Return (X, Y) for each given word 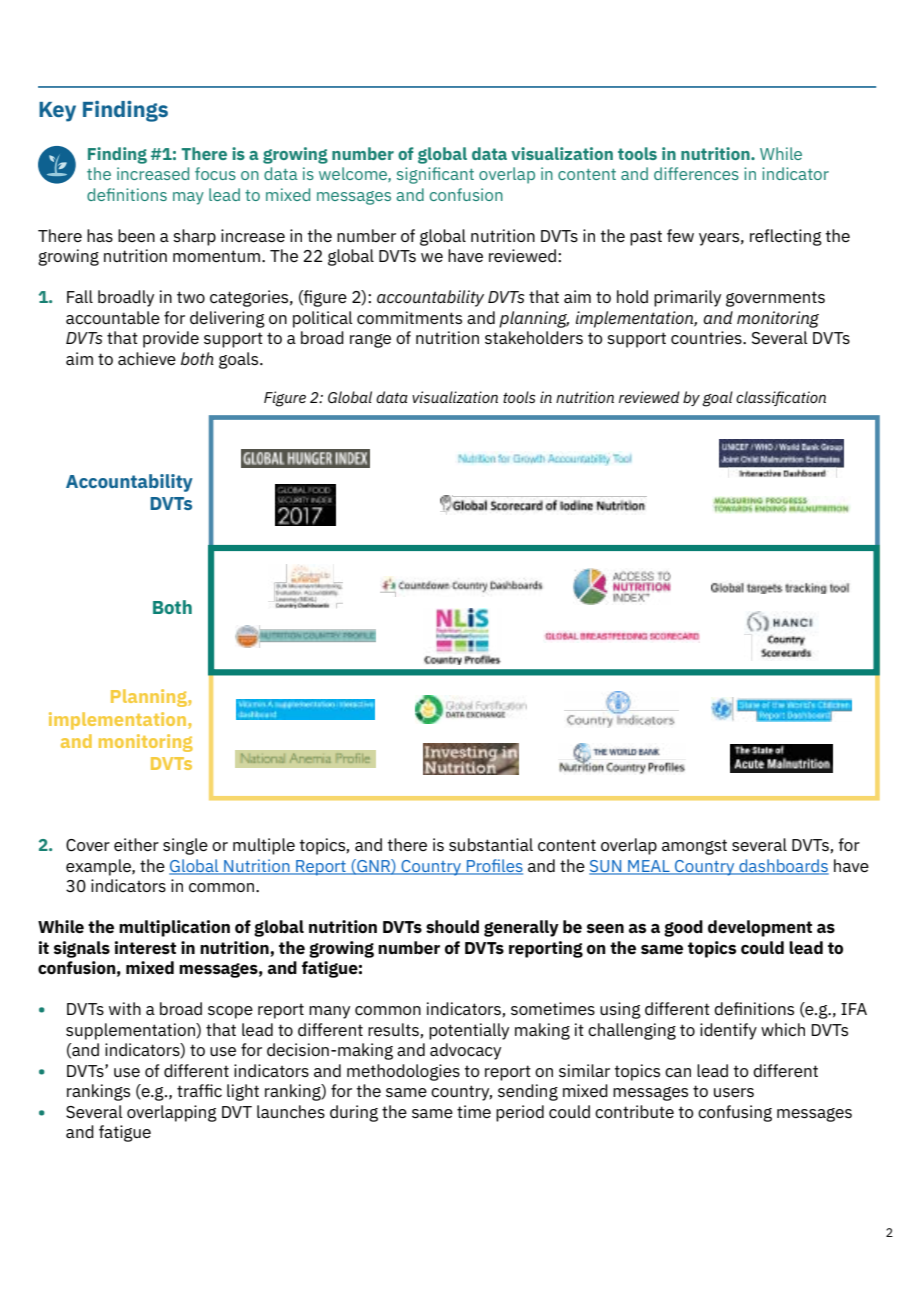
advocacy (465, 1051)
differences (696, 173)
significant (435, 175)
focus (215, 173)
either (136, 844)
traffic (199, 1090)
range (370, 341)
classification (781, 398)
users (734, 1092)
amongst (694, 847)
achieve (147, 358)
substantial (491, 844)
